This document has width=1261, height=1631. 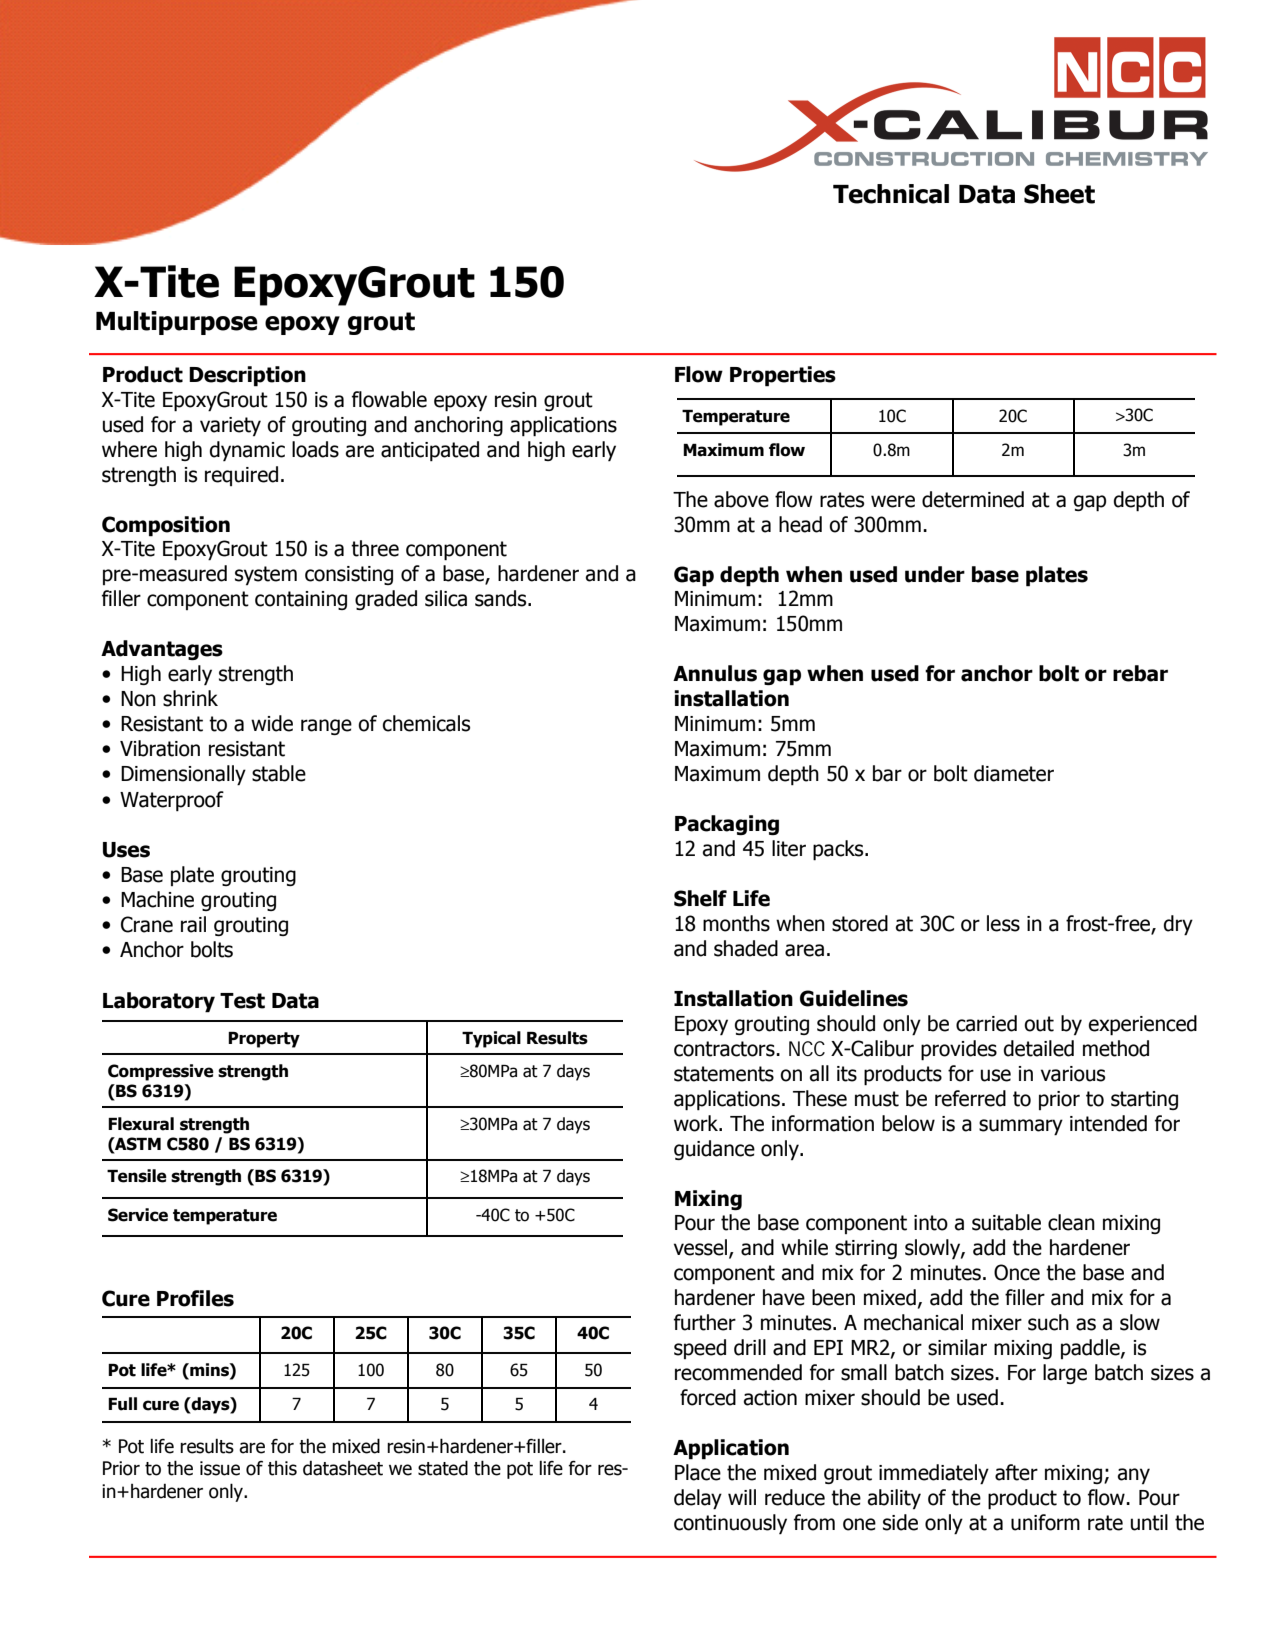 What do you see at coordinates (700, 898) in the document?
I see `Shelf` at bounding box center [700, 898].
